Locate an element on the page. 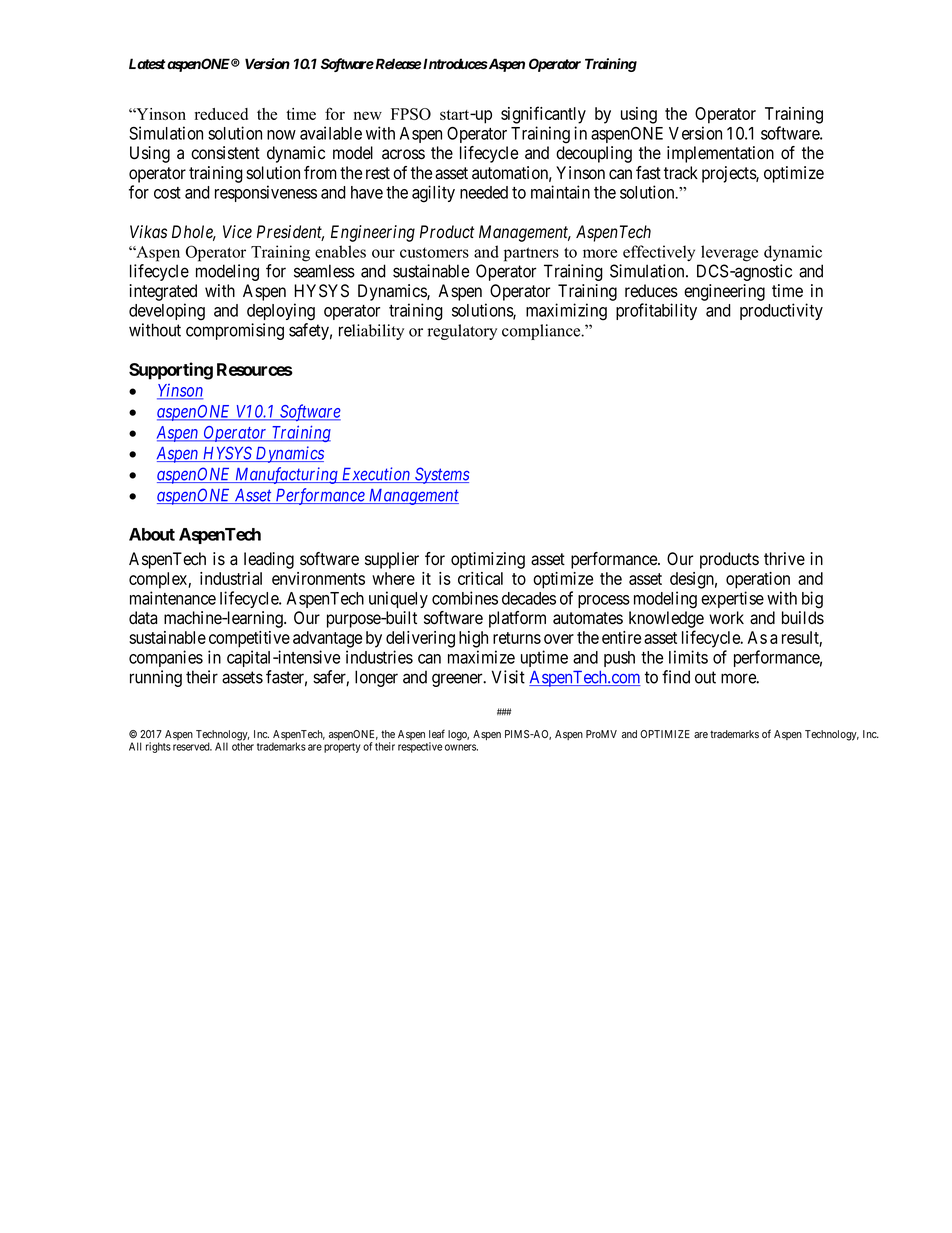 The height and width of the page is (1233, 952). integrated is located at coordinates (163, 292).
